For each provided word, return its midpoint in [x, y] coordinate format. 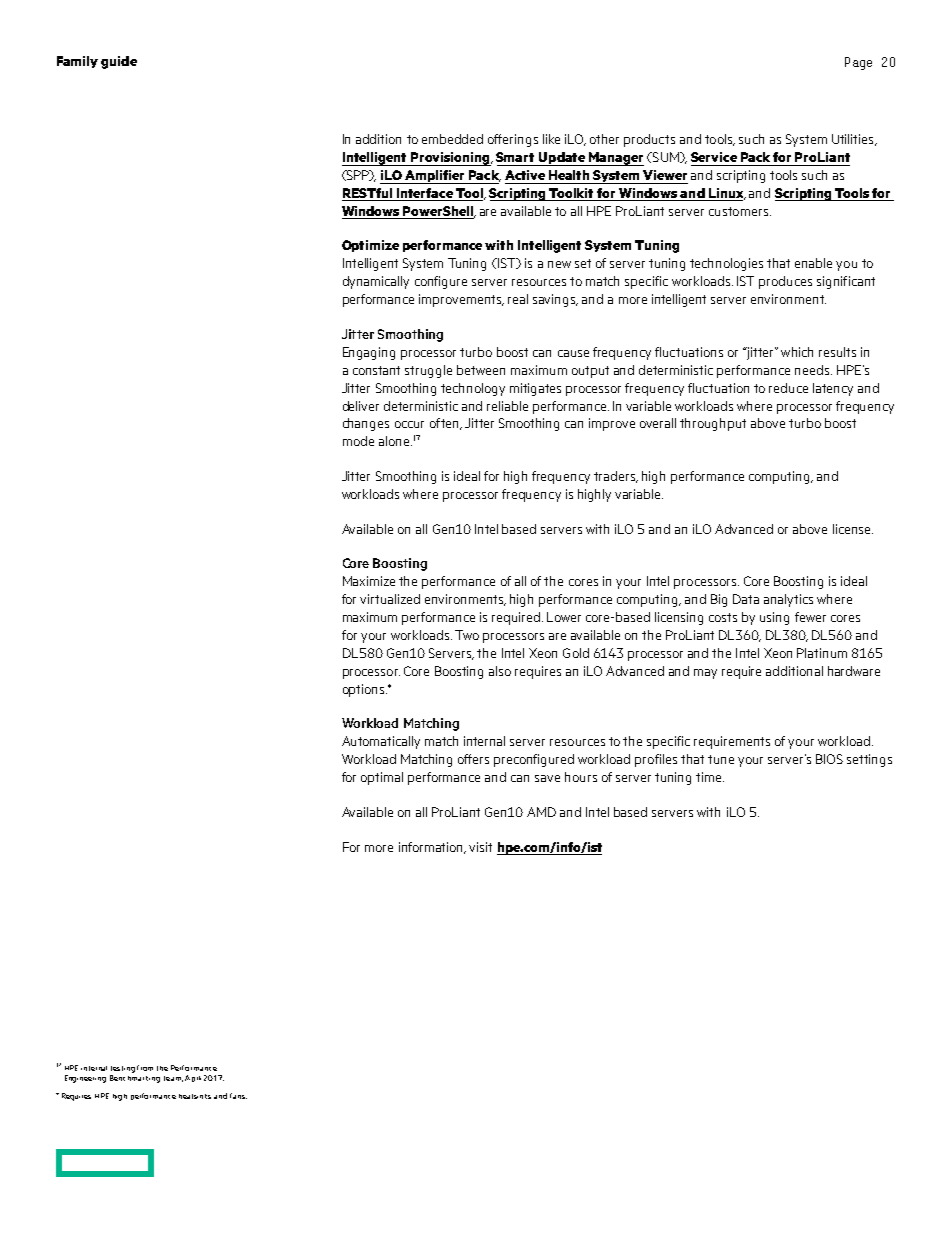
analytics [788, 600]
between [481, 370]
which [797, 352]
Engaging [369, 353]
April [193, 1078]
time [710, 777]
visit [480, 847]
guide [119, 62]
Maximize [369, 581]
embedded [452, 139]
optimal [382, 778]
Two [467, 635]
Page [858, 63]
